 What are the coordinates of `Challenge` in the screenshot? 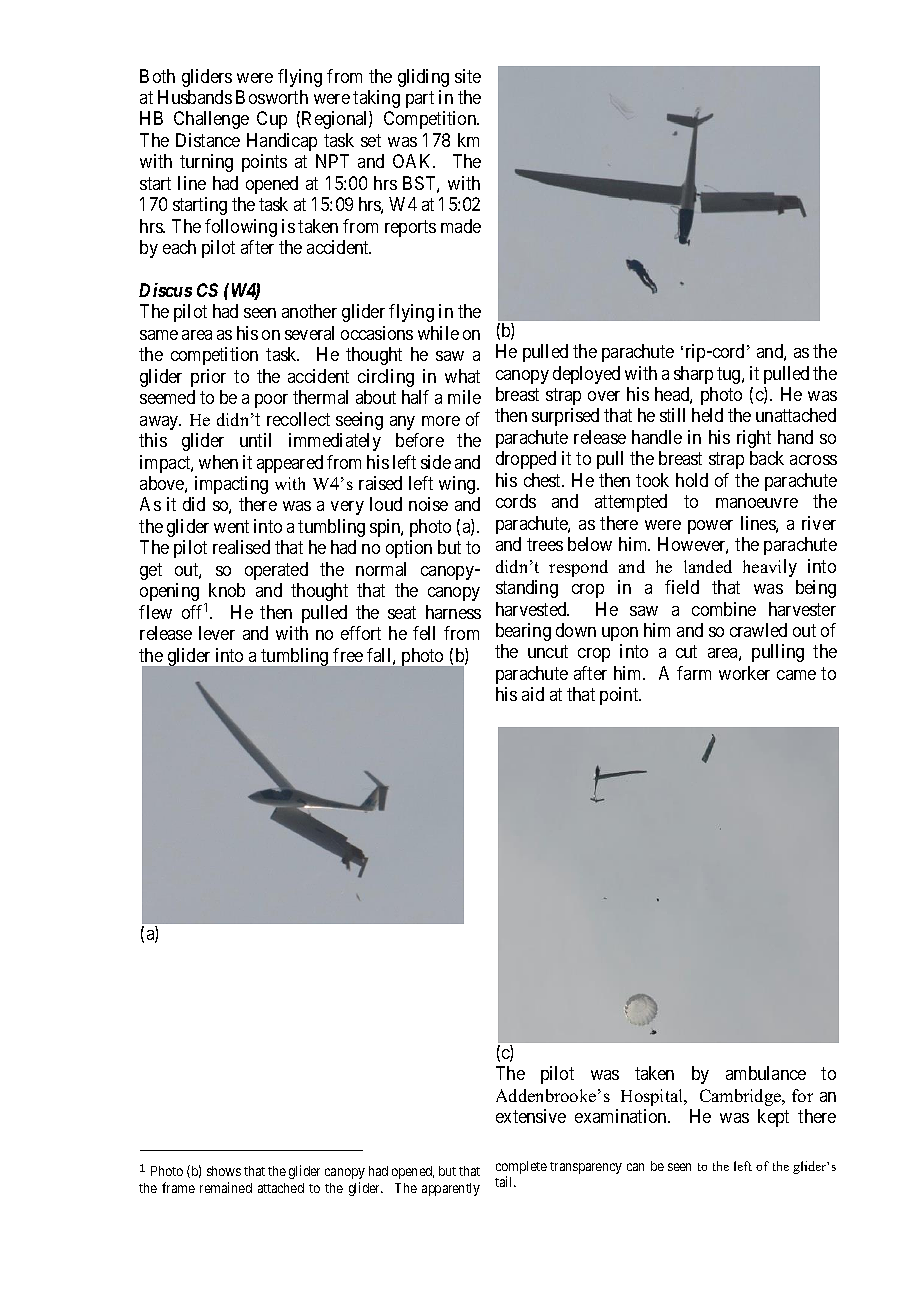 It's located at (211, 120).
